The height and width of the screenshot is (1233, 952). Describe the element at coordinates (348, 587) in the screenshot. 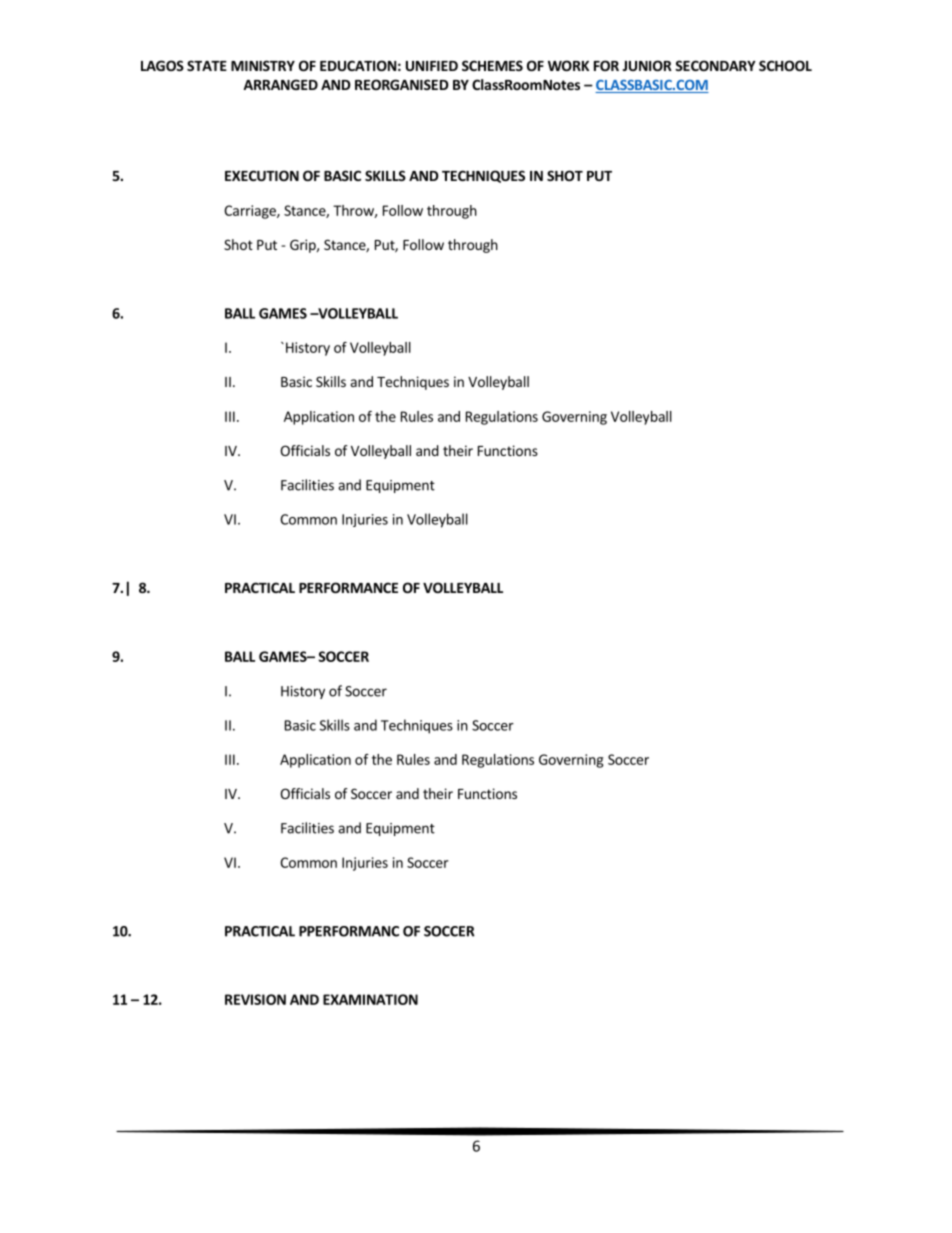

I see `PERFORMANCE` at that location.
